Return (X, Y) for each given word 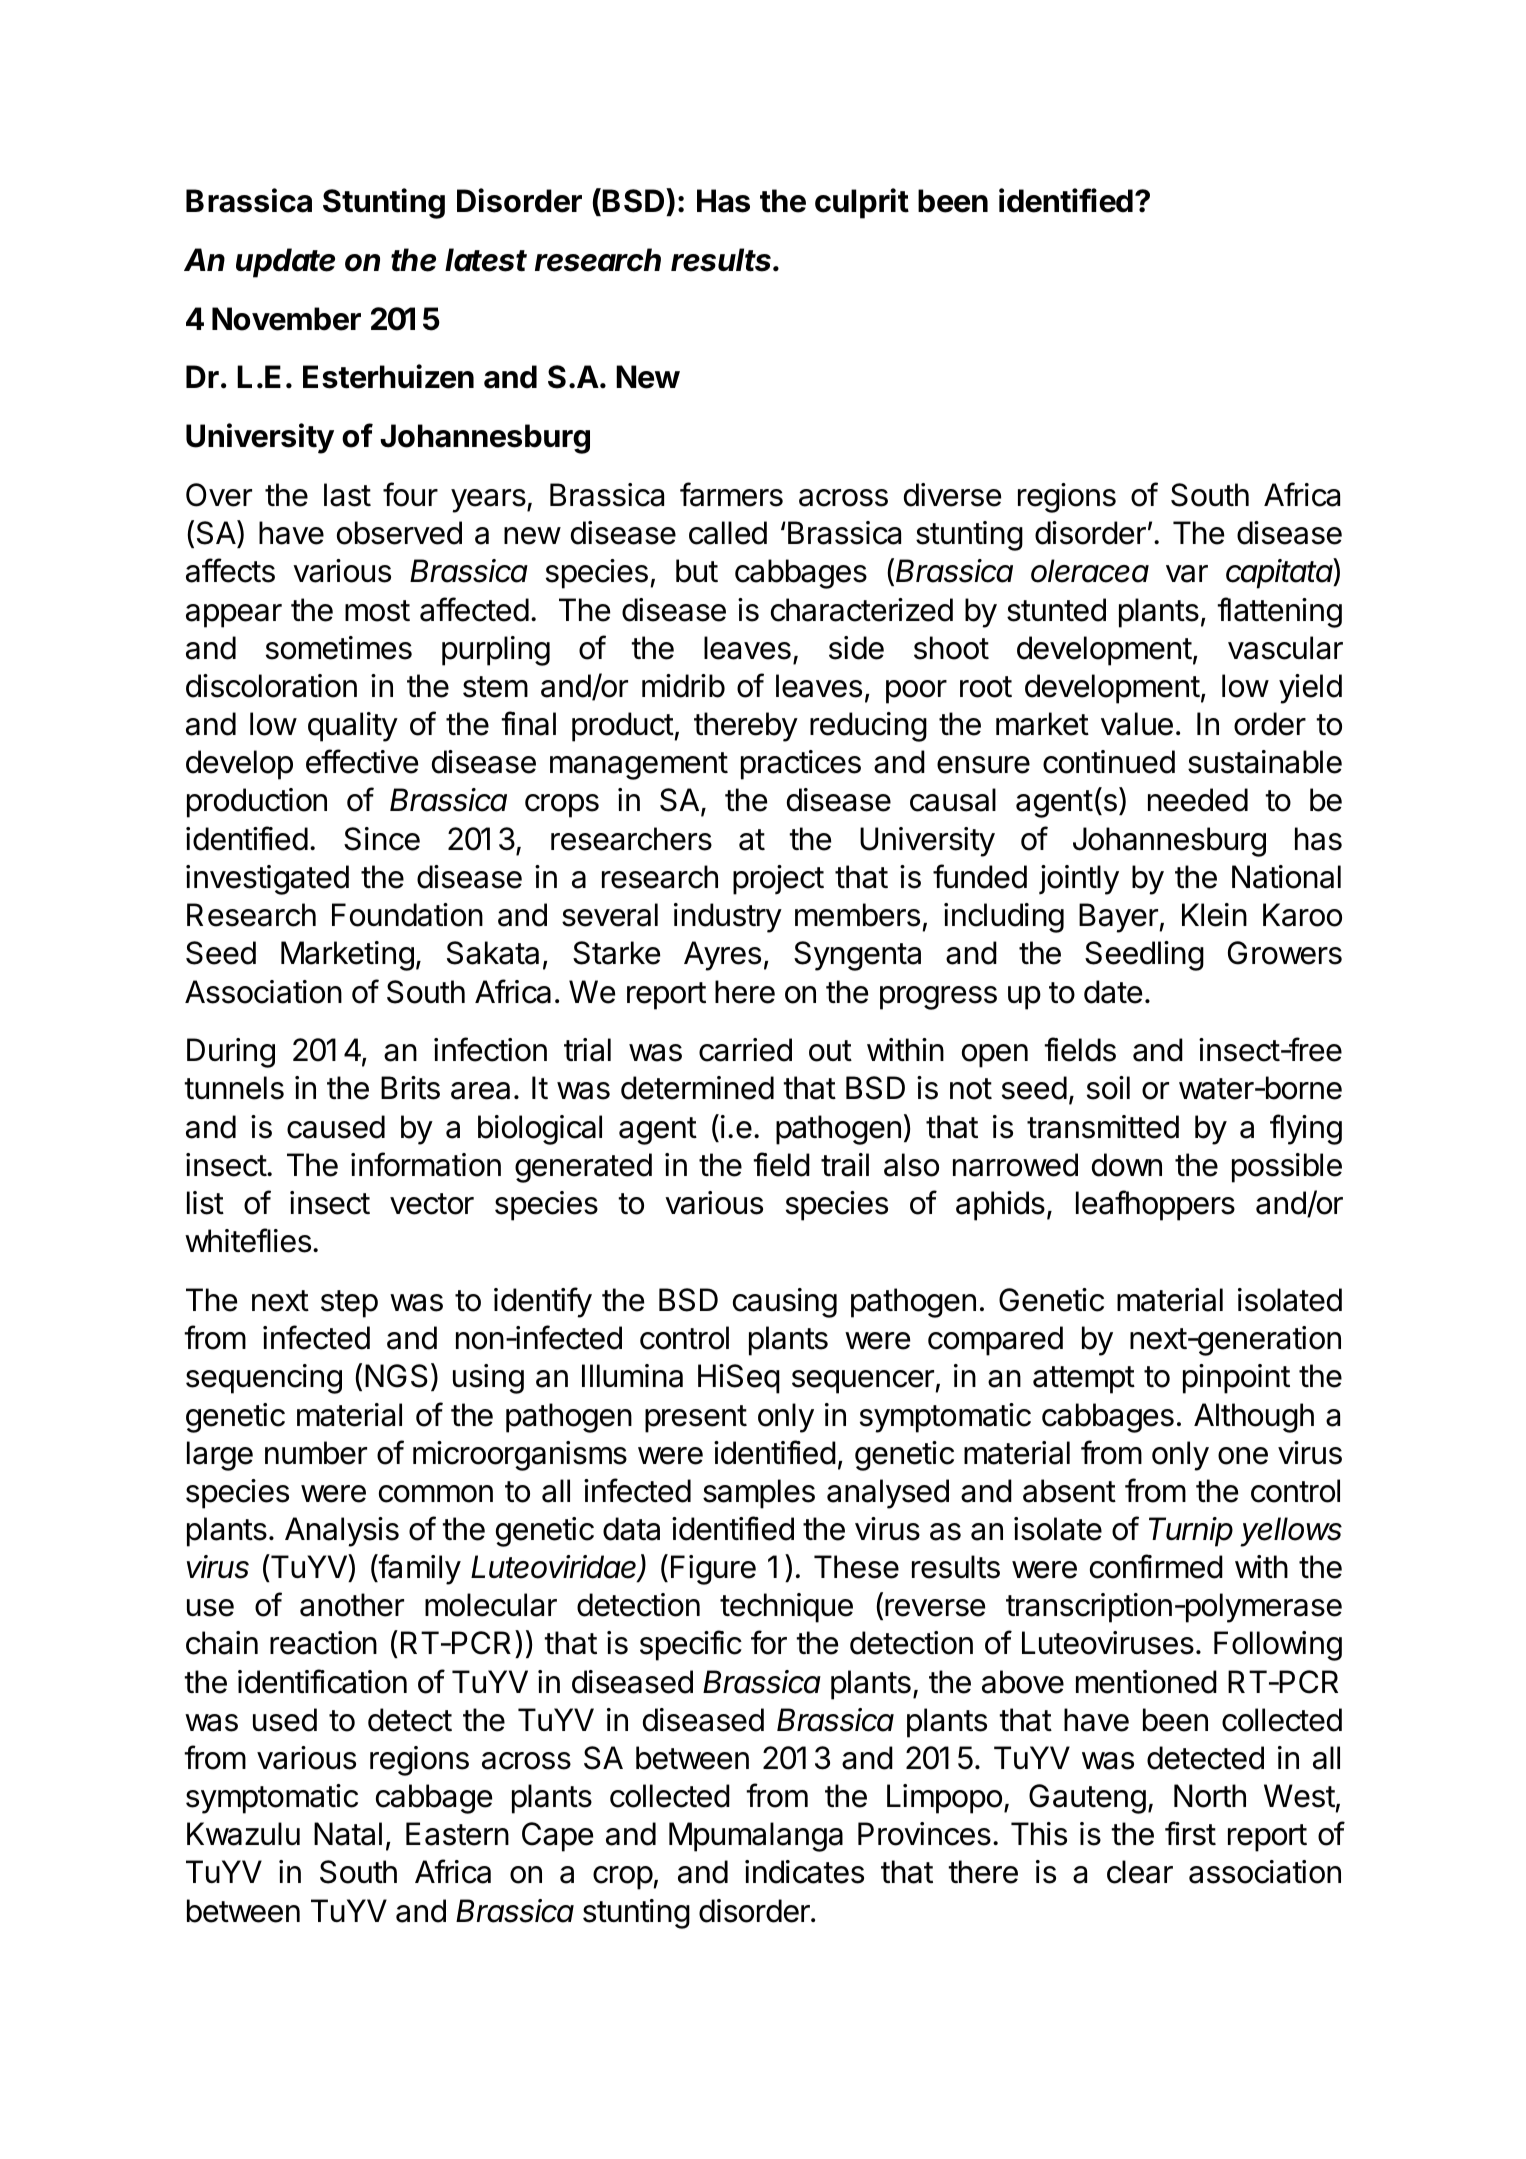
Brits (410, 1088)
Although (1254, 1418)
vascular (1285, 648)
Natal (348, 1834)
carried (745, 1050)
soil (1108, 1088)
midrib (683, 686)
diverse (952, 495)
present (696, 1419)
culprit (862, 203)
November (286, 319)
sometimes (339, 648)
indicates (804, 1872)
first (1190, 1833)
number (316, 1453)
